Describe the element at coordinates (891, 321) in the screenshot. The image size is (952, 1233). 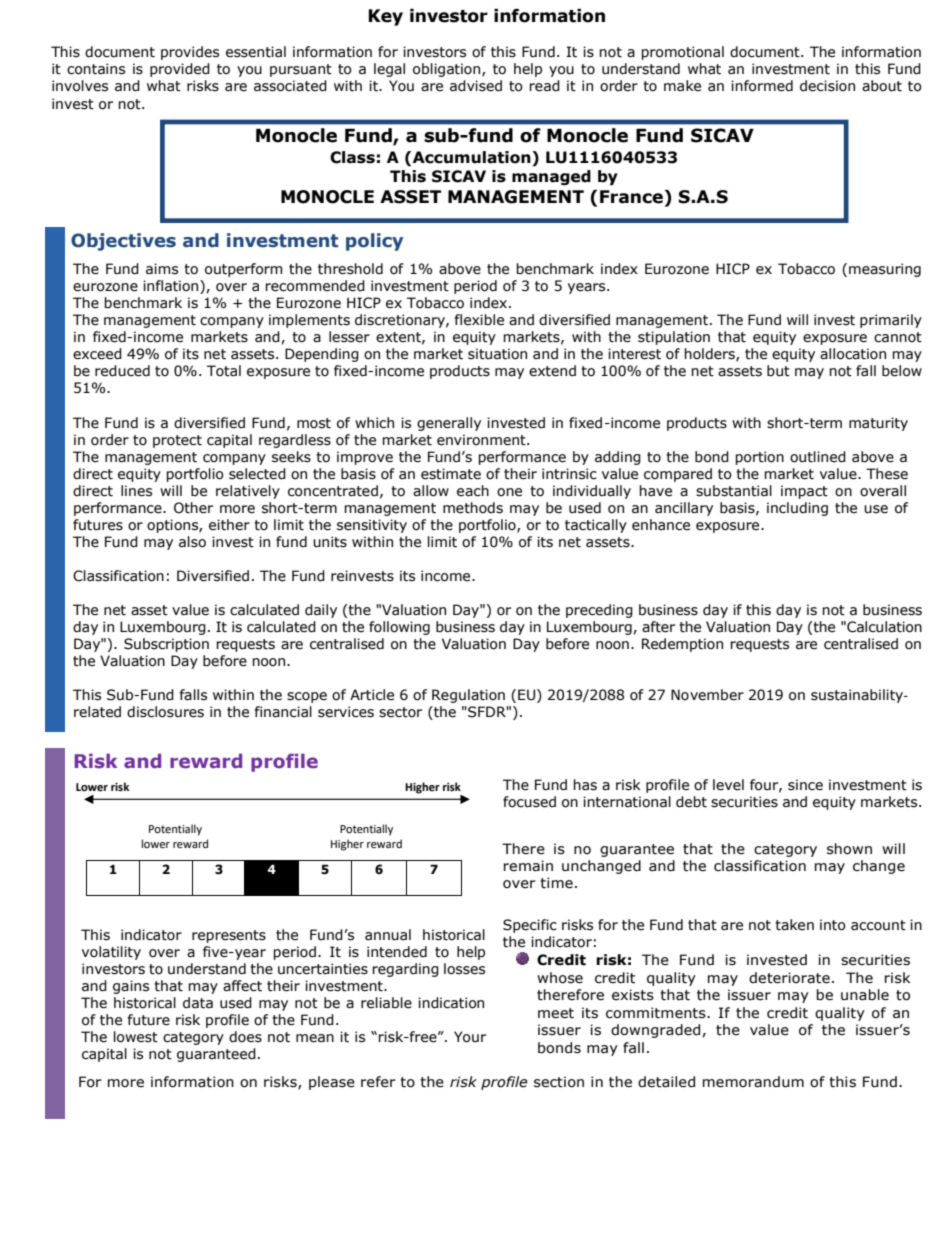
I see `primarily` at that location.
